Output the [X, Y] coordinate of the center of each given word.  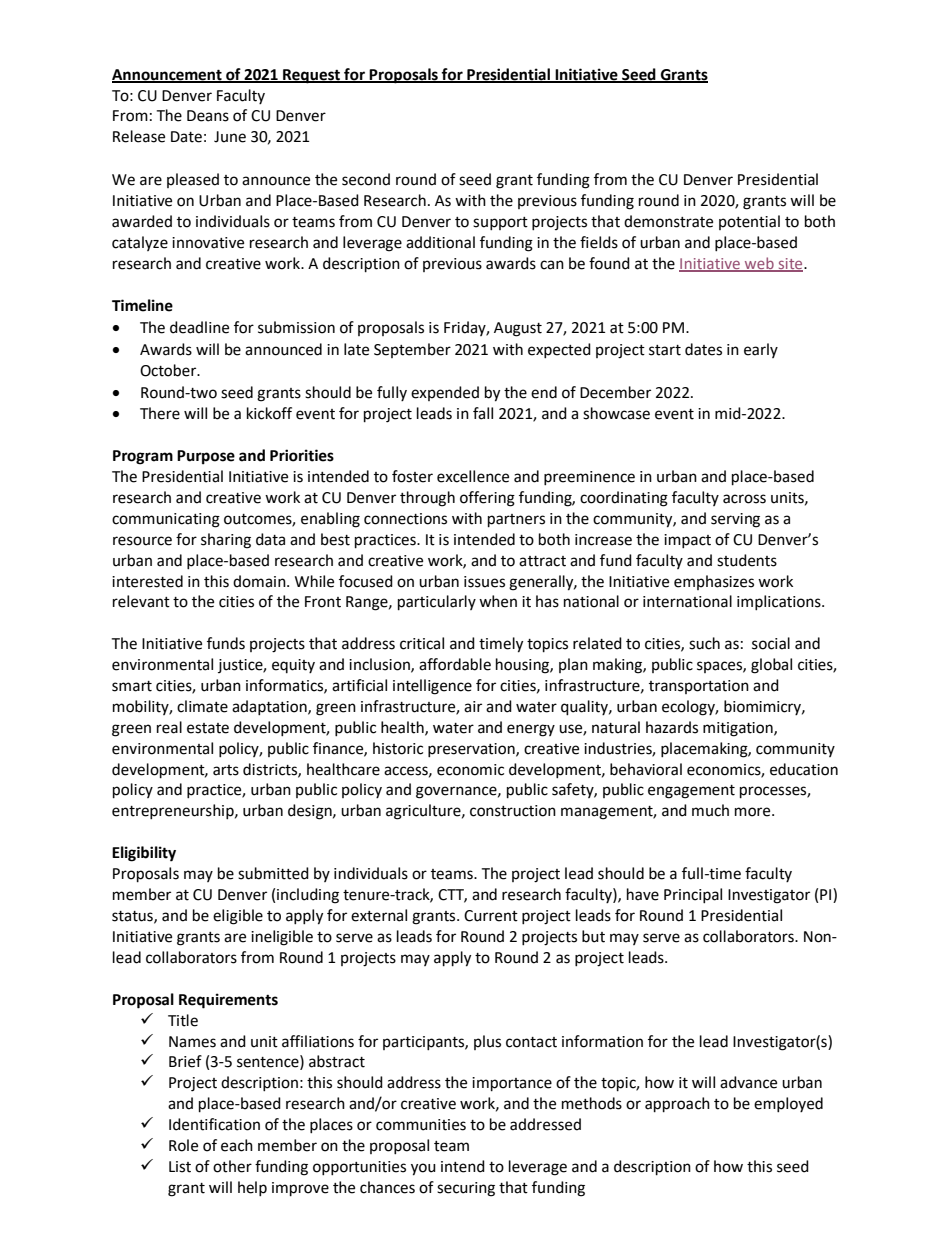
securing [466, 1189]
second [366, 179]
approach [677, 1105]
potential [749, 222]
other [232, 1166]
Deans [208, 116]
